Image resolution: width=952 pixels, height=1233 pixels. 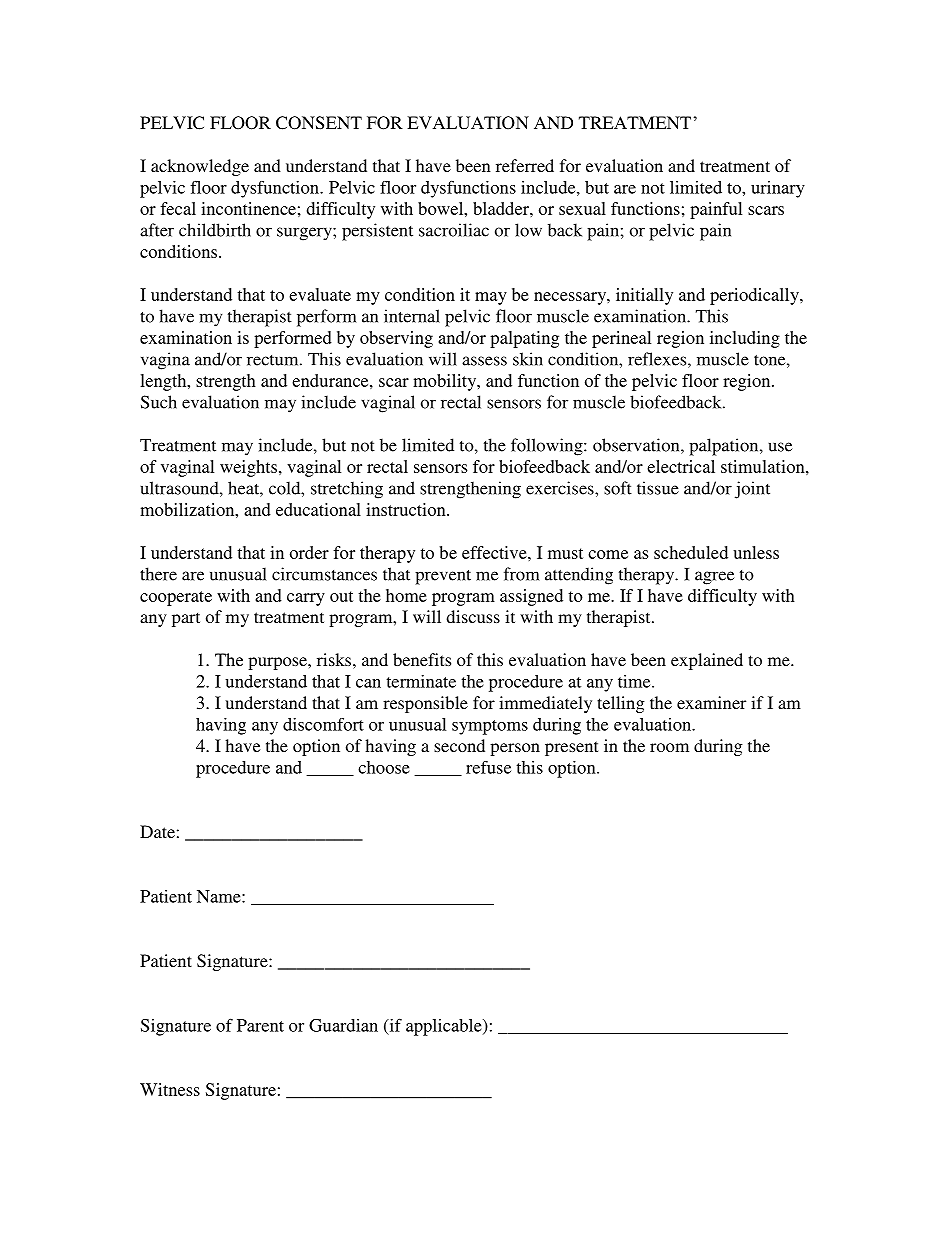 I want to click on room, so click(x=669, y=747).
